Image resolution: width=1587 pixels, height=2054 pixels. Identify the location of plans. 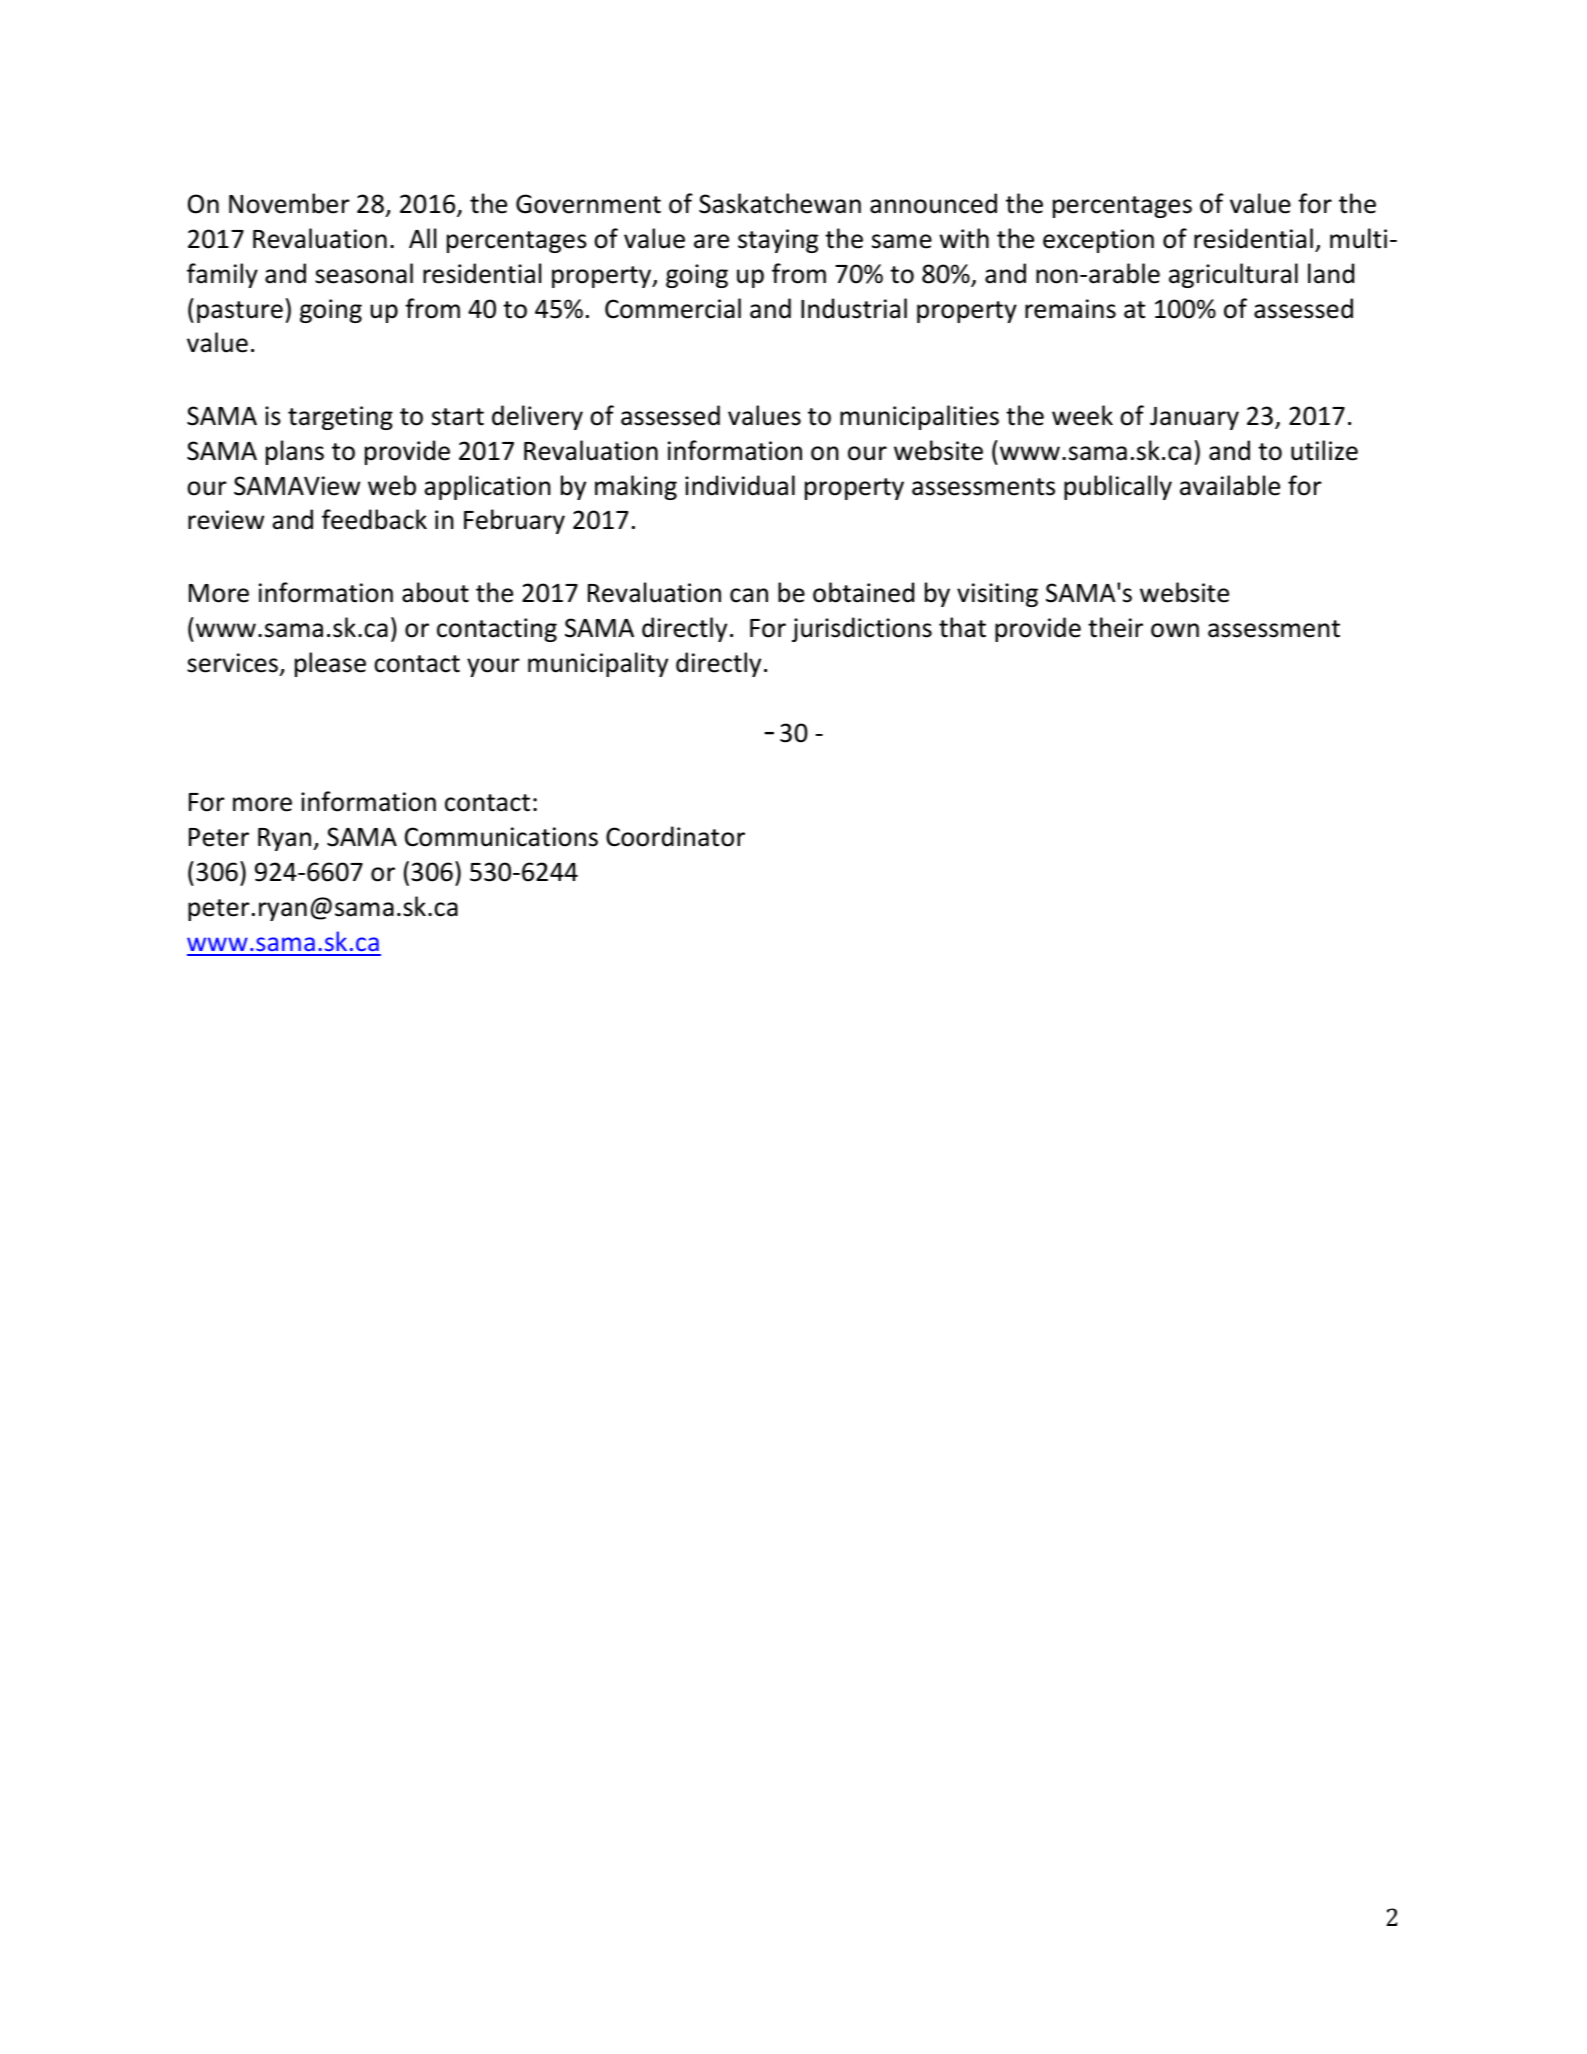
(295, 452).
